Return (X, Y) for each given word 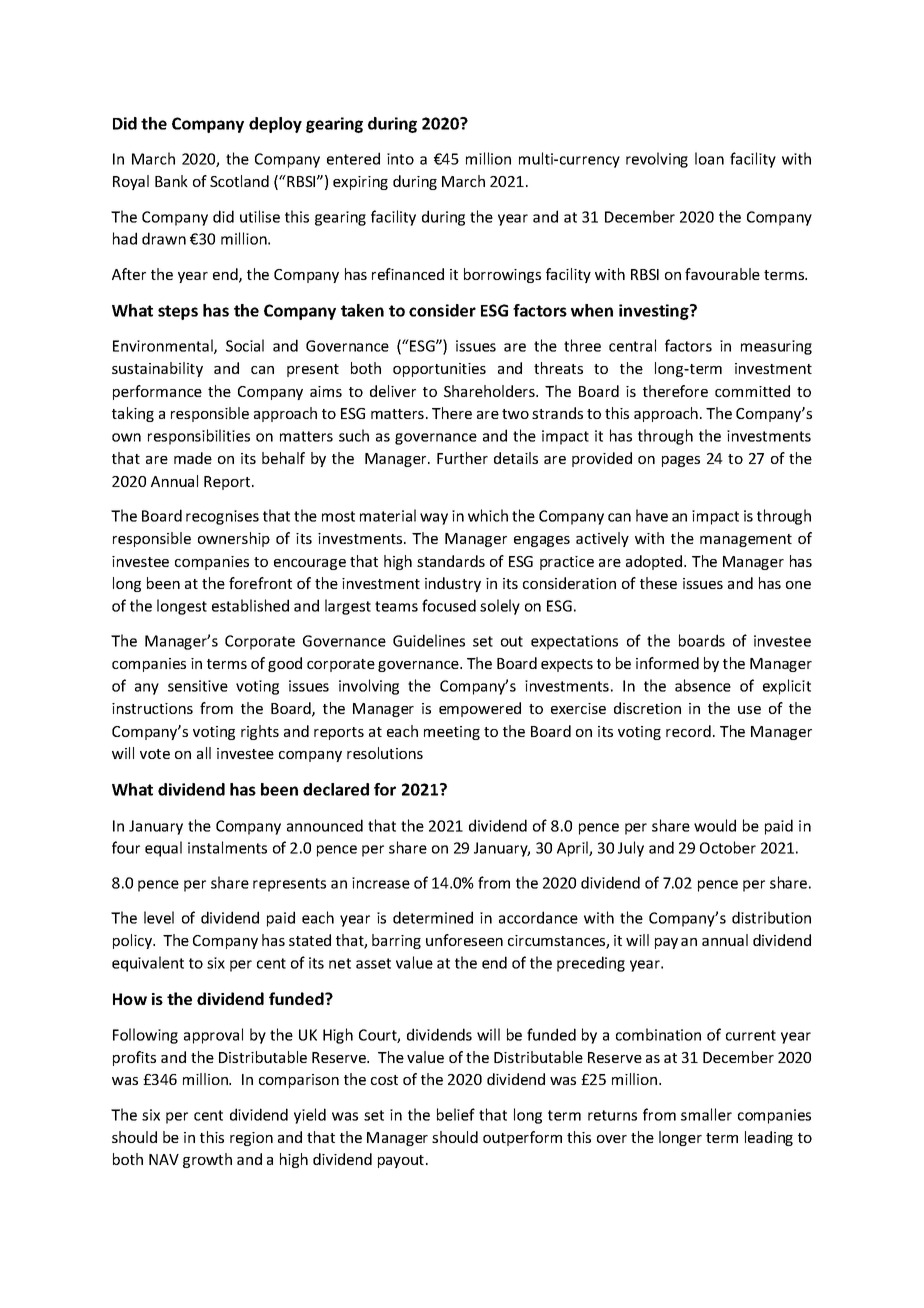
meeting (452, 733)
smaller (706, 1114)
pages (681, 461)
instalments (227, 847)
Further (462, 458)
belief (456, 1114)
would (715, 825)
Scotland (239, 181)
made (193, 458)
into (400, 159)
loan (709, 158)
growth (207, 1160)
